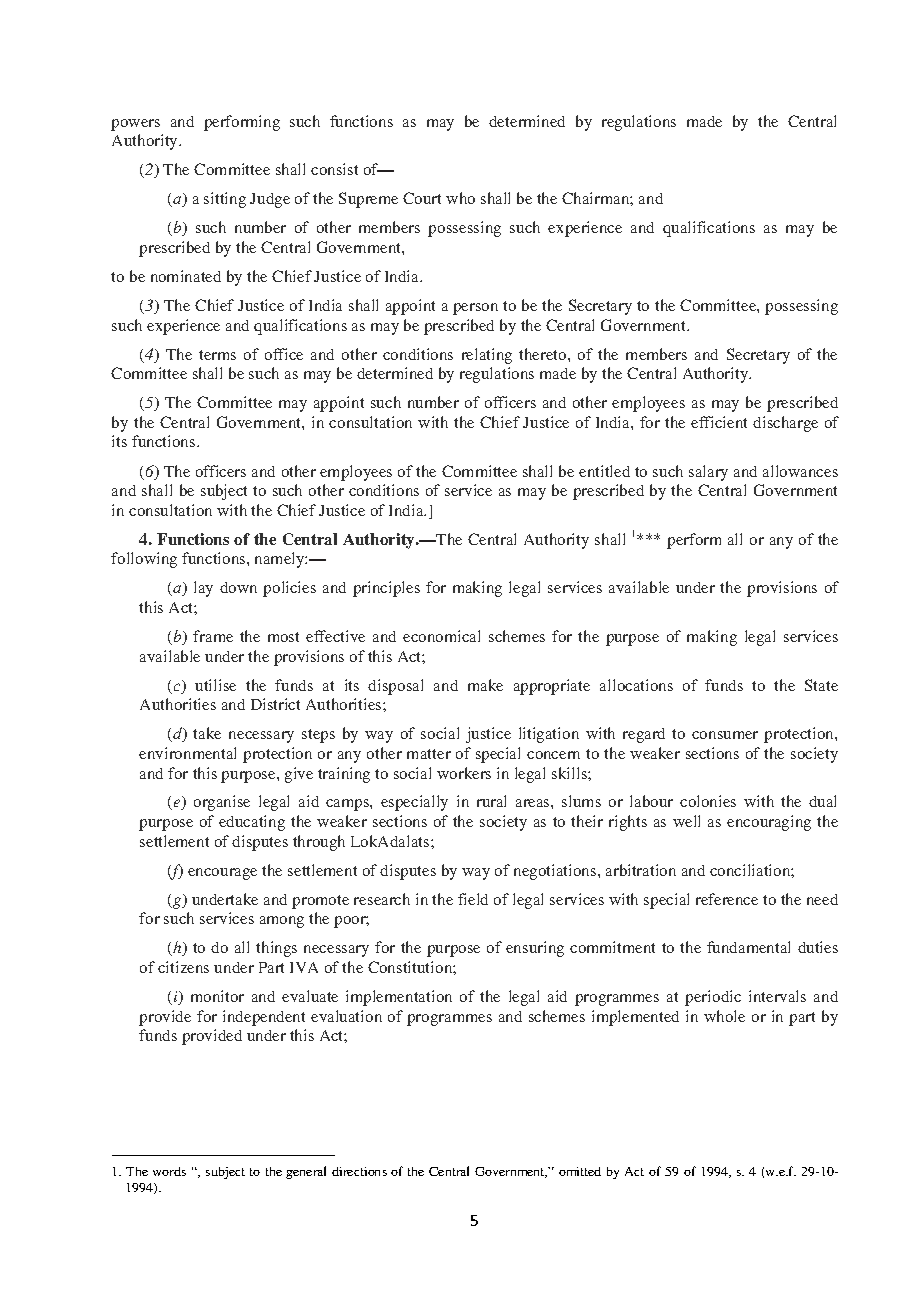 Image resolution: width=924 pixels, height=1308 pixels. What do you see at coordinates (422, 198) in the screenshot?
I see `Court` at bounding box center [422, 198].
